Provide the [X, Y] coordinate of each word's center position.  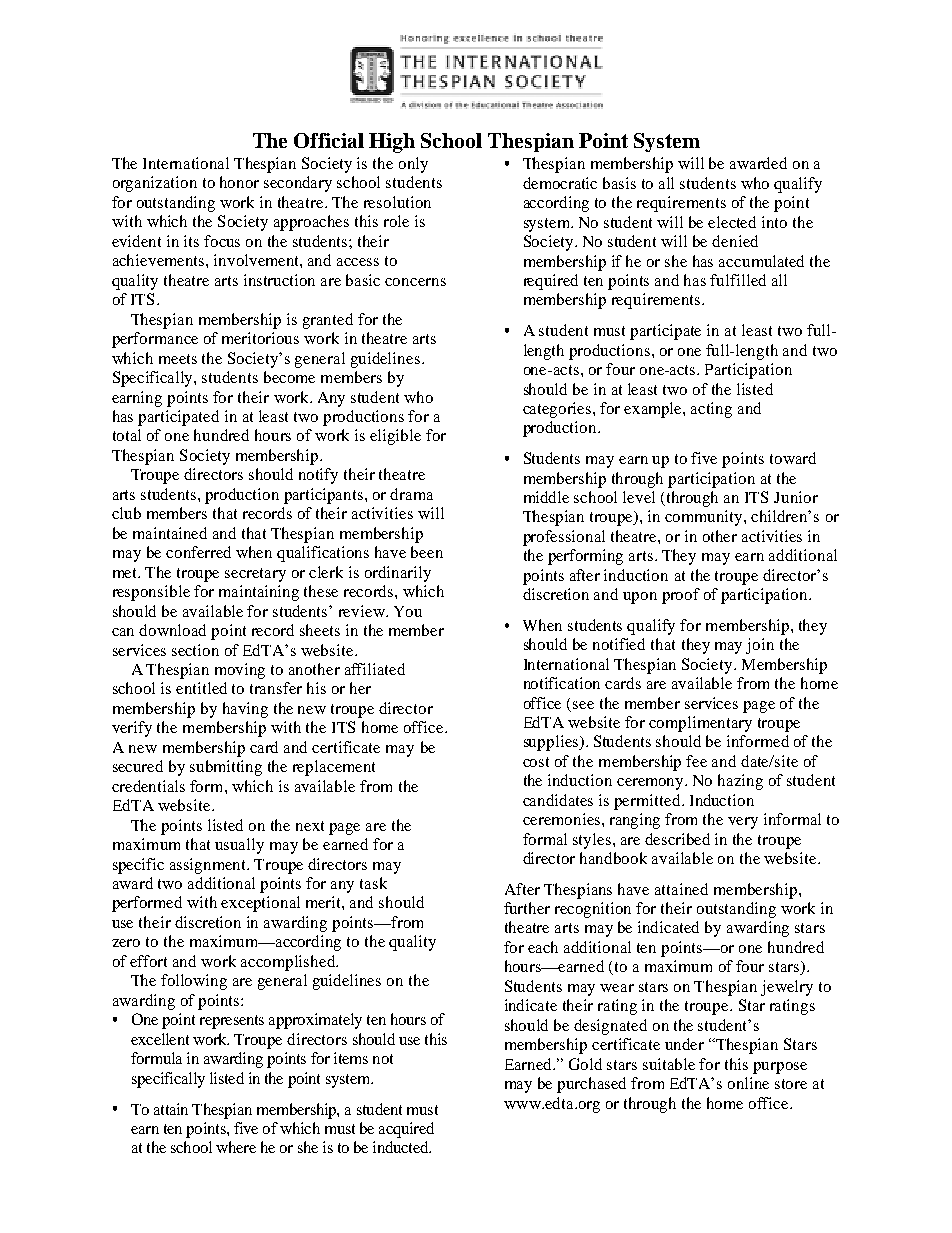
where [236, 1147]
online [748, 1083]
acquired [406, 1130]
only [413, 165]
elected [732, 222]
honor [239, 182]
